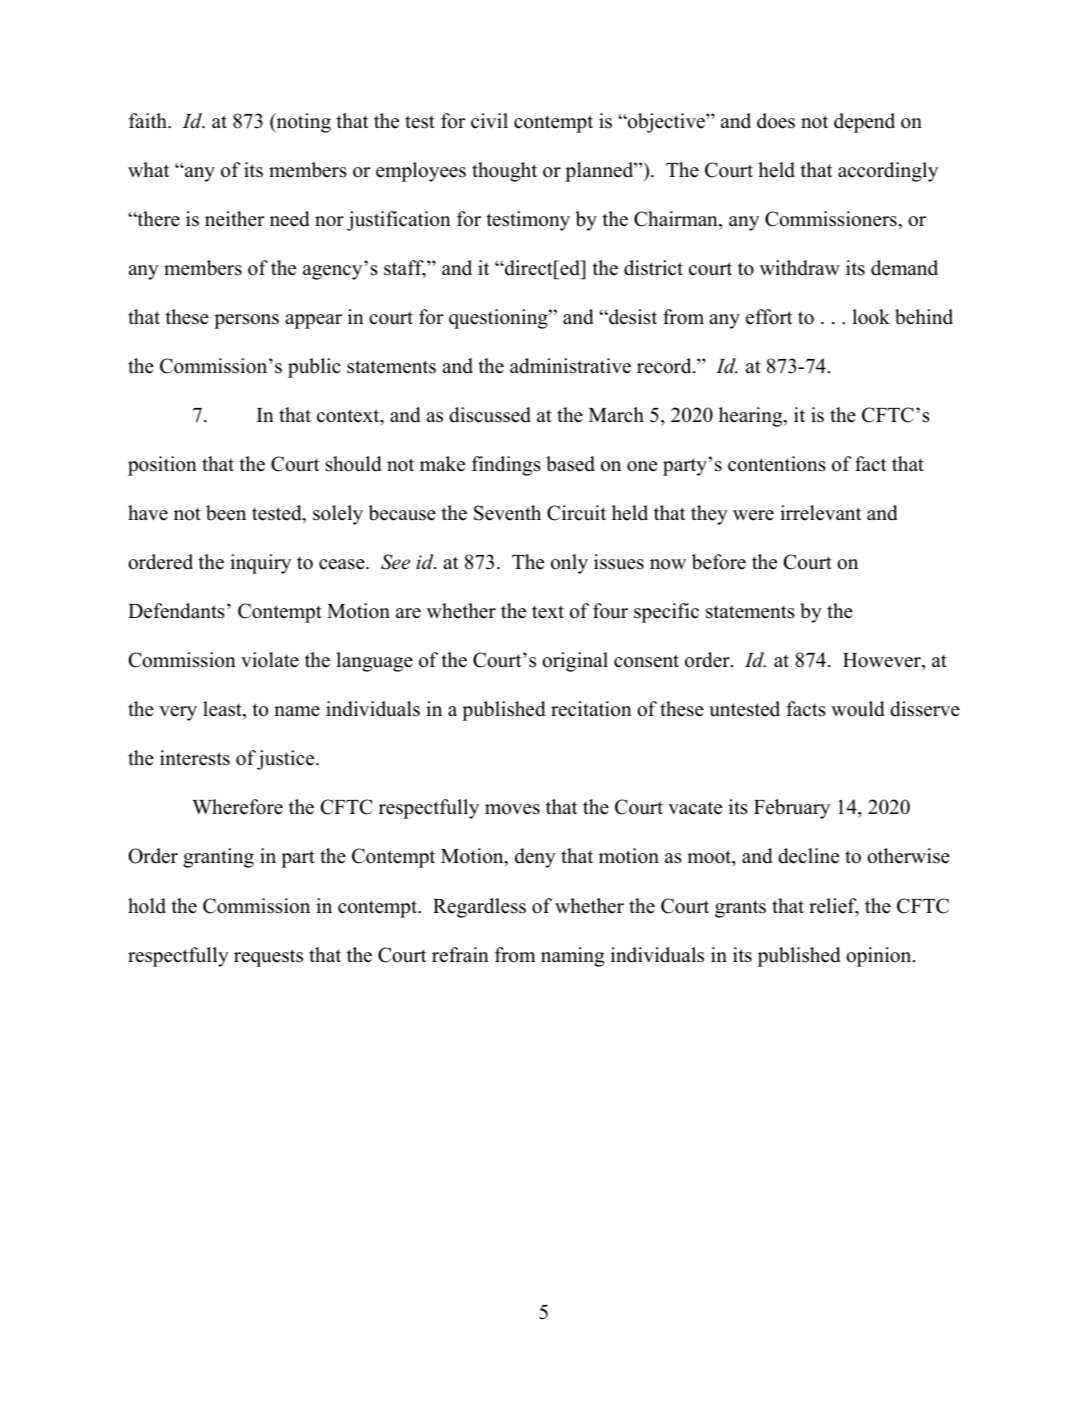 The image size is (1088, 1408). What do you see at coordinates (572, 957) in the image?
I see `naming` at bounding box center [572, 957].
